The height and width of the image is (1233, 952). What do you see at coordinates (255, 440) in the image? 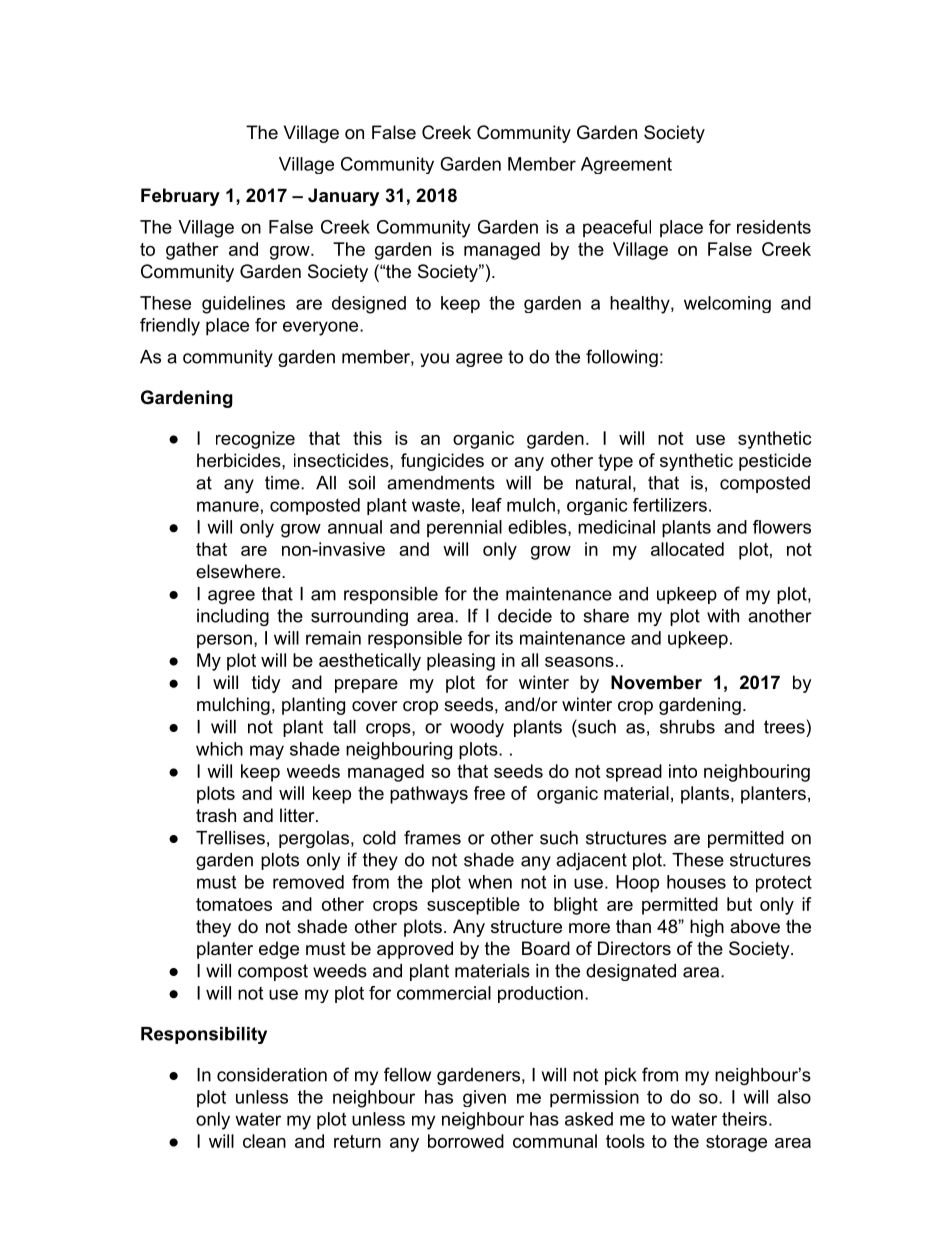
I see `recognize` at bounding box center [255, 440].
